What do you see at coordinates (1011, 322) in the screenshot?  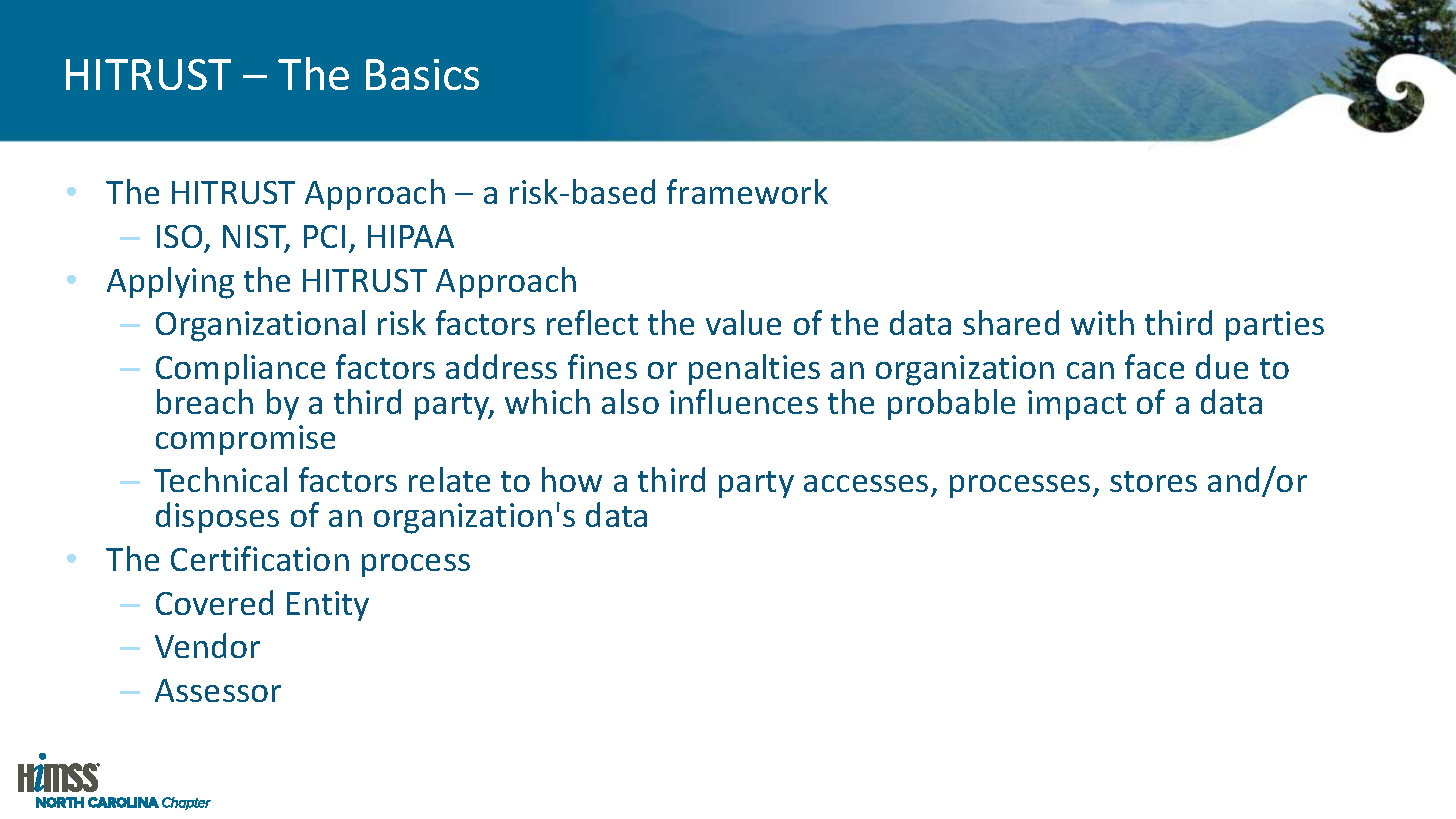 I see `shared` at bounding box center [1011, 322].
